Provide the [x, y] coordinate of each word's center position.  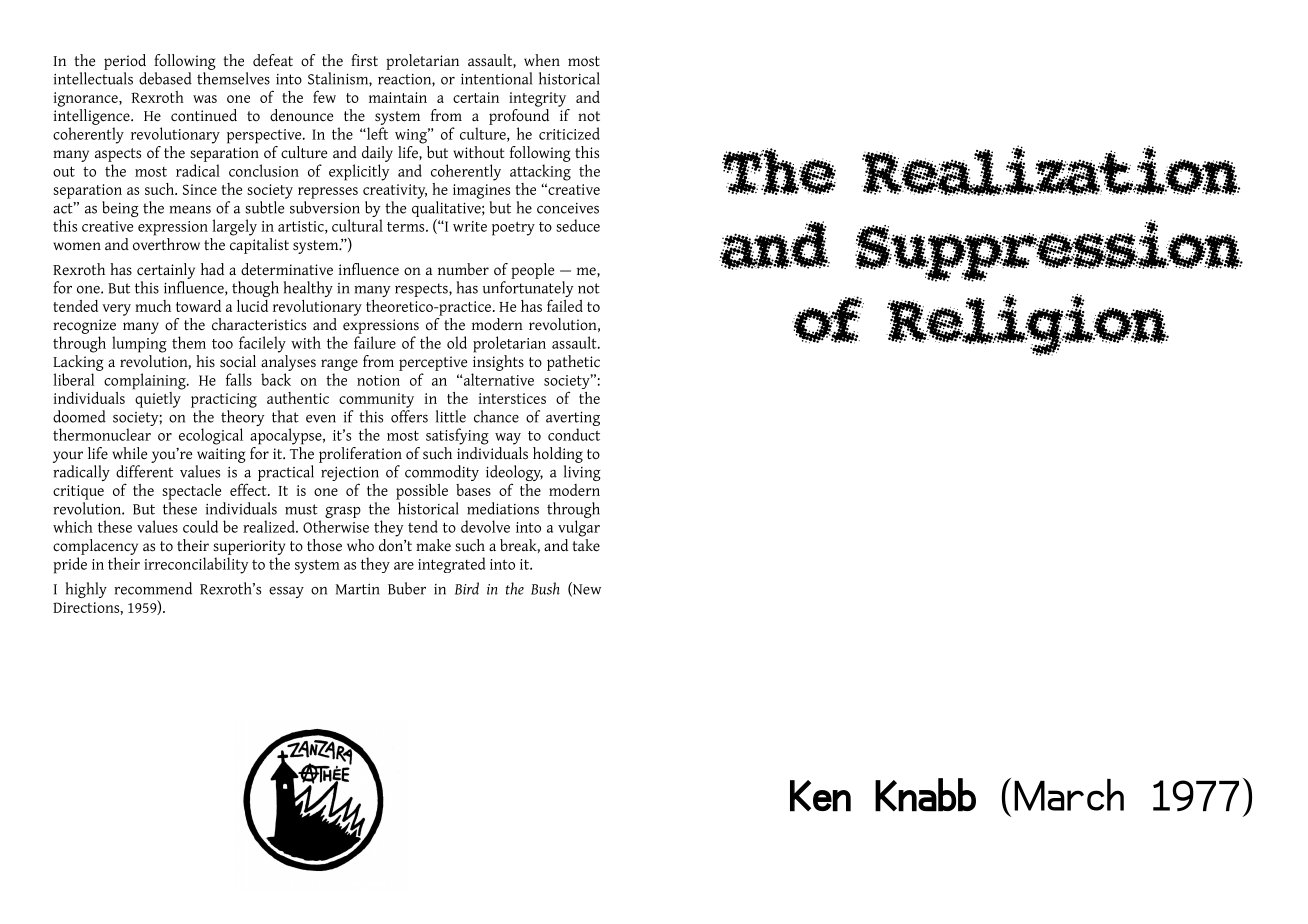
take [586, 544]
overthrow [166, 243]
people [532, 271]
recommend [153, 588]
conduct [574, 434]
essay [286, 592]
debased [165, 78]
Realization [1051, 170]
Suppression [1049, 250]
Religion [1027, 325]
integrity [537, 99]
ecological [211, 436]
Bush [545, 588]
